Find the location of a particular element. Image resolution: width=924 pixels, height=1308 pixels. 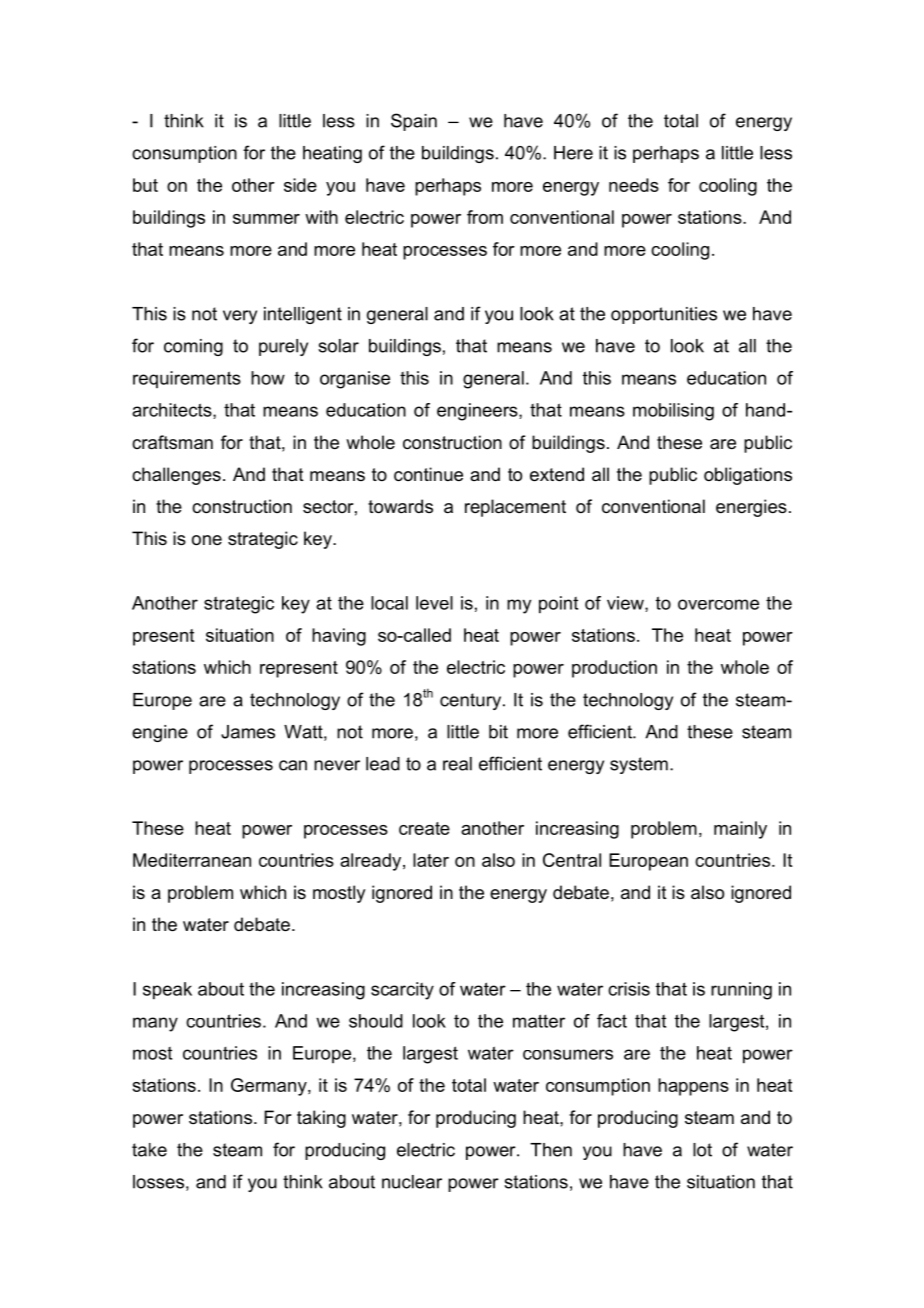

needs is located at coordinates (634, 185).
